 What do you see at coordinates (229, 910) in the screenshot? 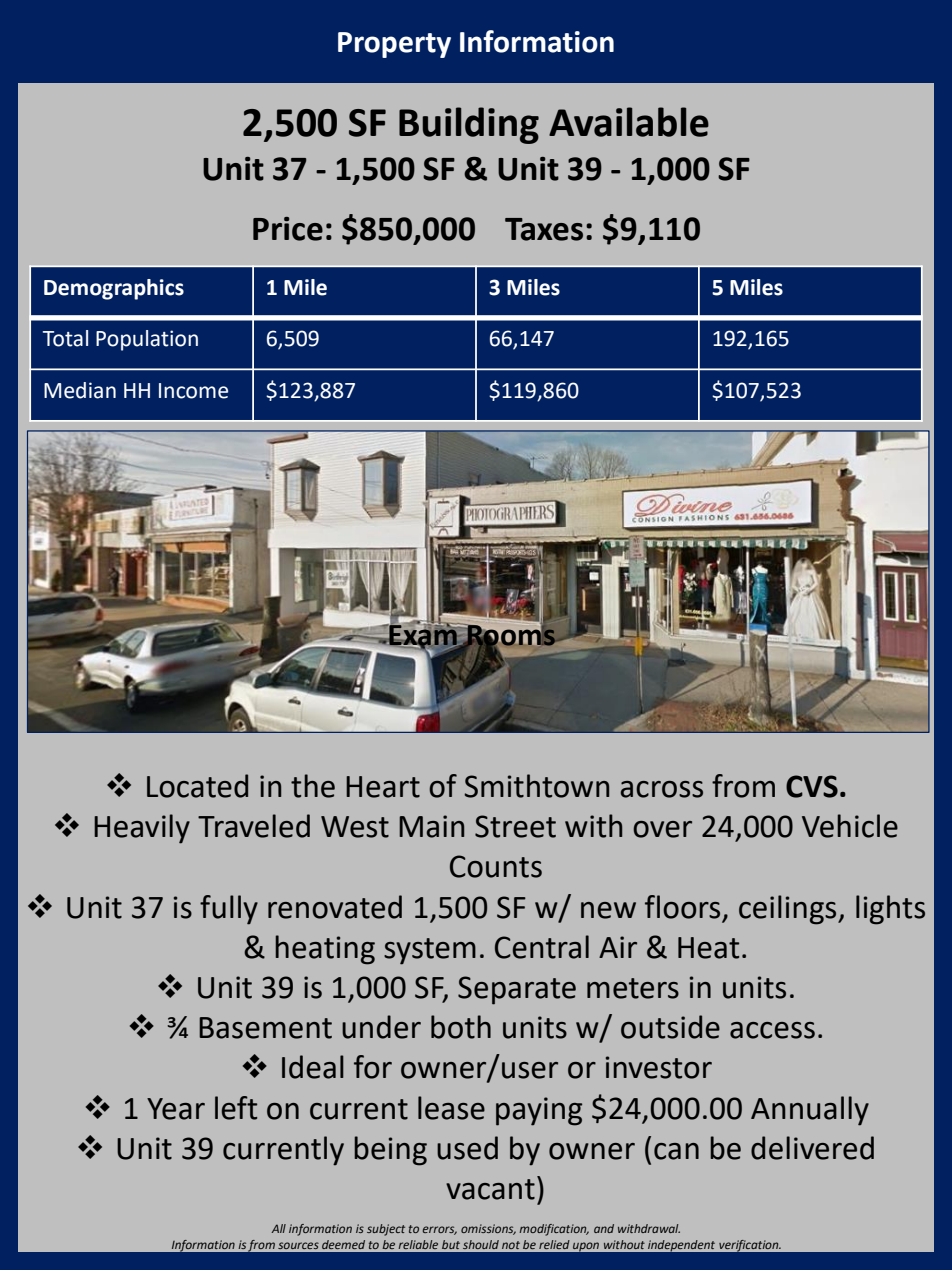
I see `fully` at bounding box center [229, 910].
